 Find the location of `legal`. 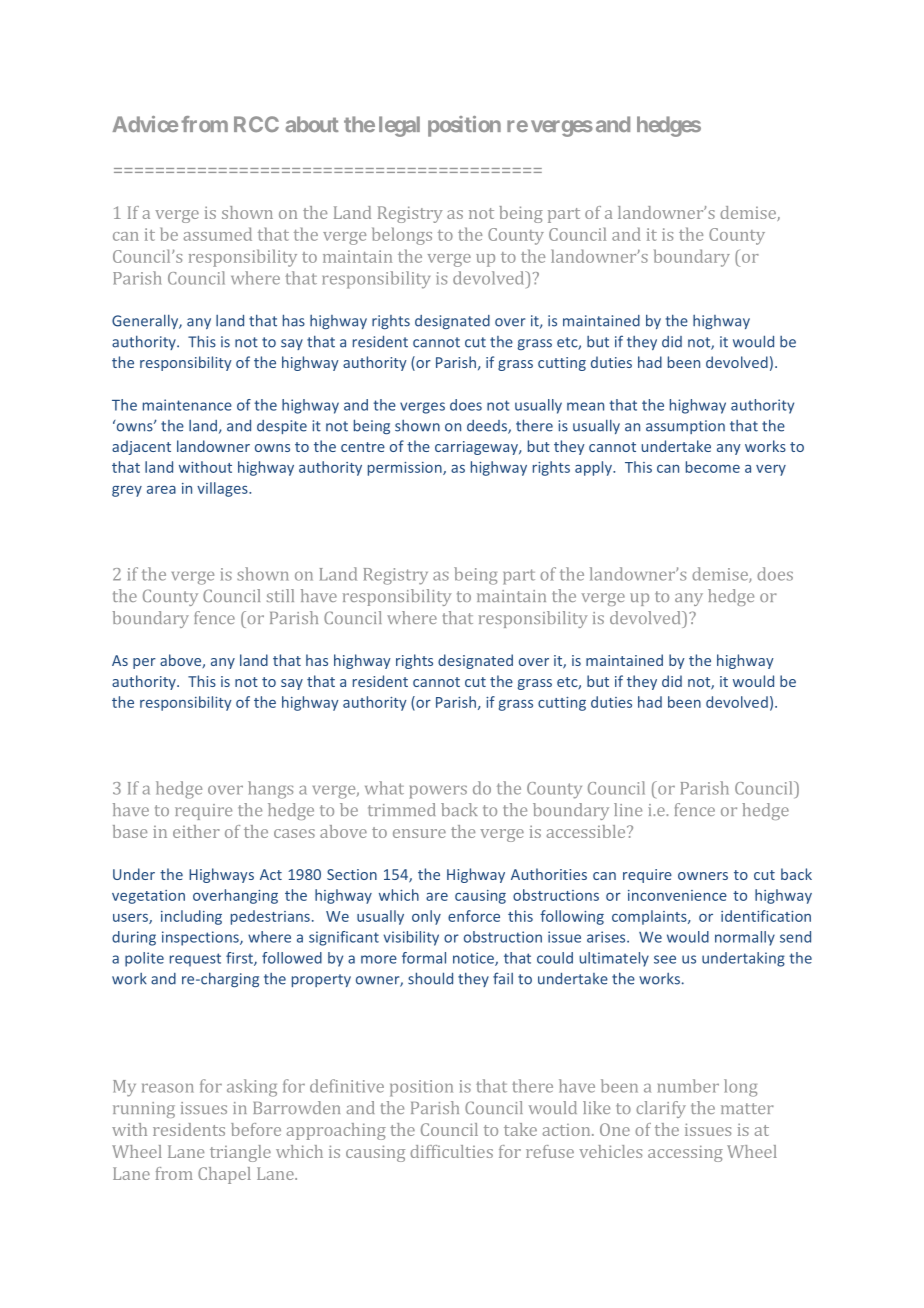

legal is located at coordinates (399, 126).
